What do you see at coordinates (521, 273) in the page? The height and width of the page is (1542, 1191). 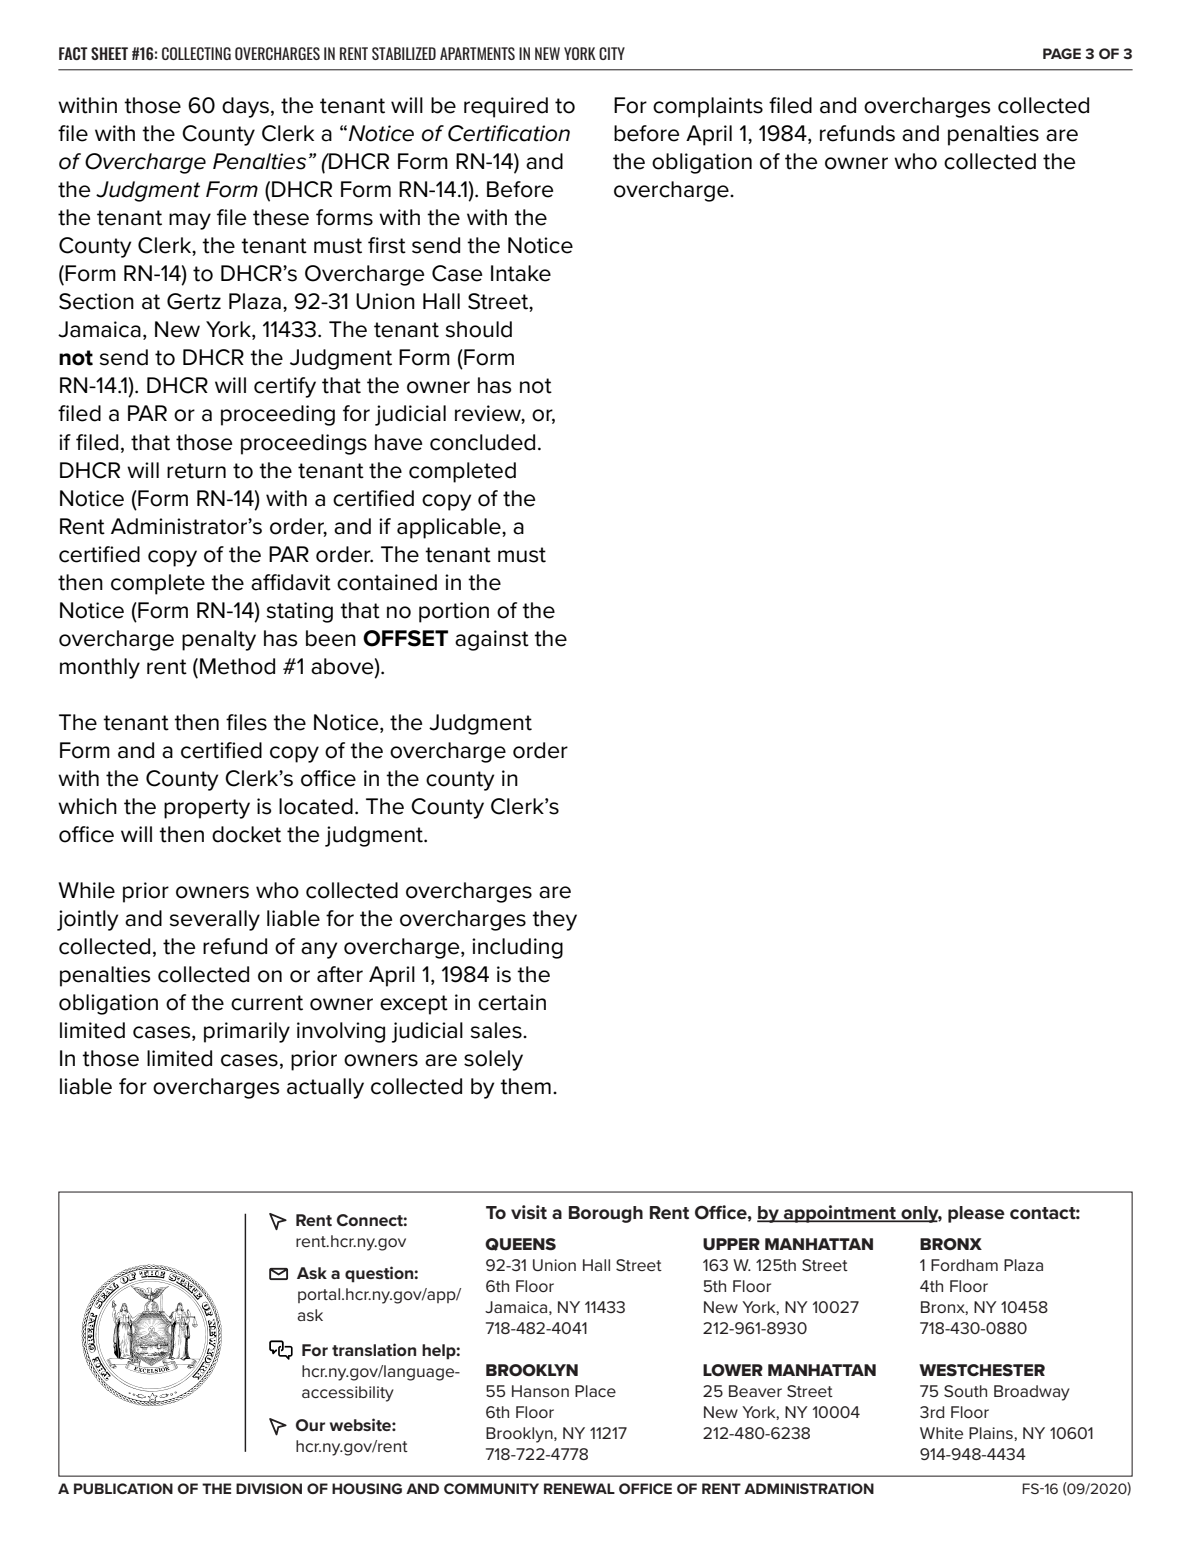 I see `Intake` at bounding box center [521, 273].
